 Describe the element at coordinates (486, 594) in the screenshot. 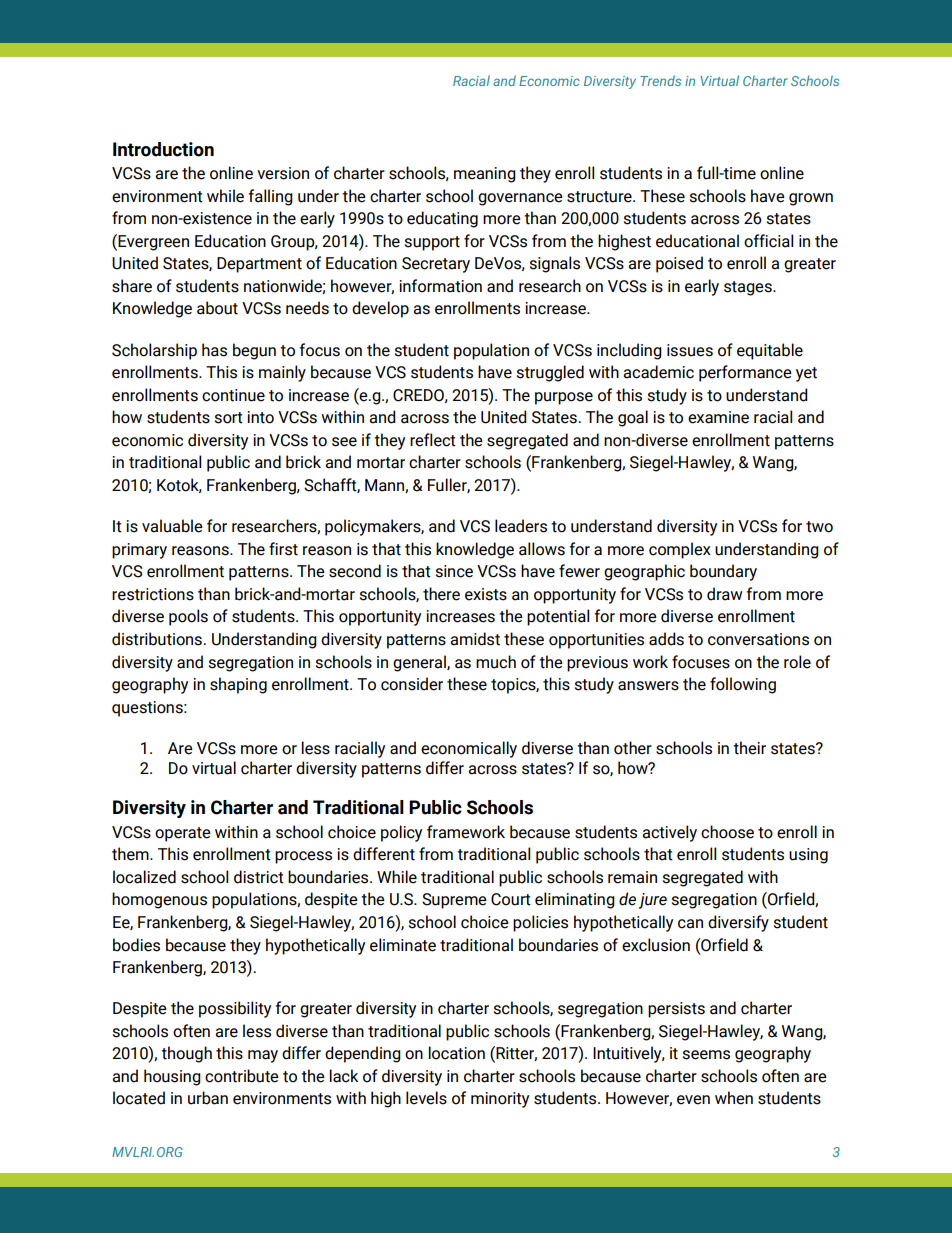

I see `exists` at that location.
